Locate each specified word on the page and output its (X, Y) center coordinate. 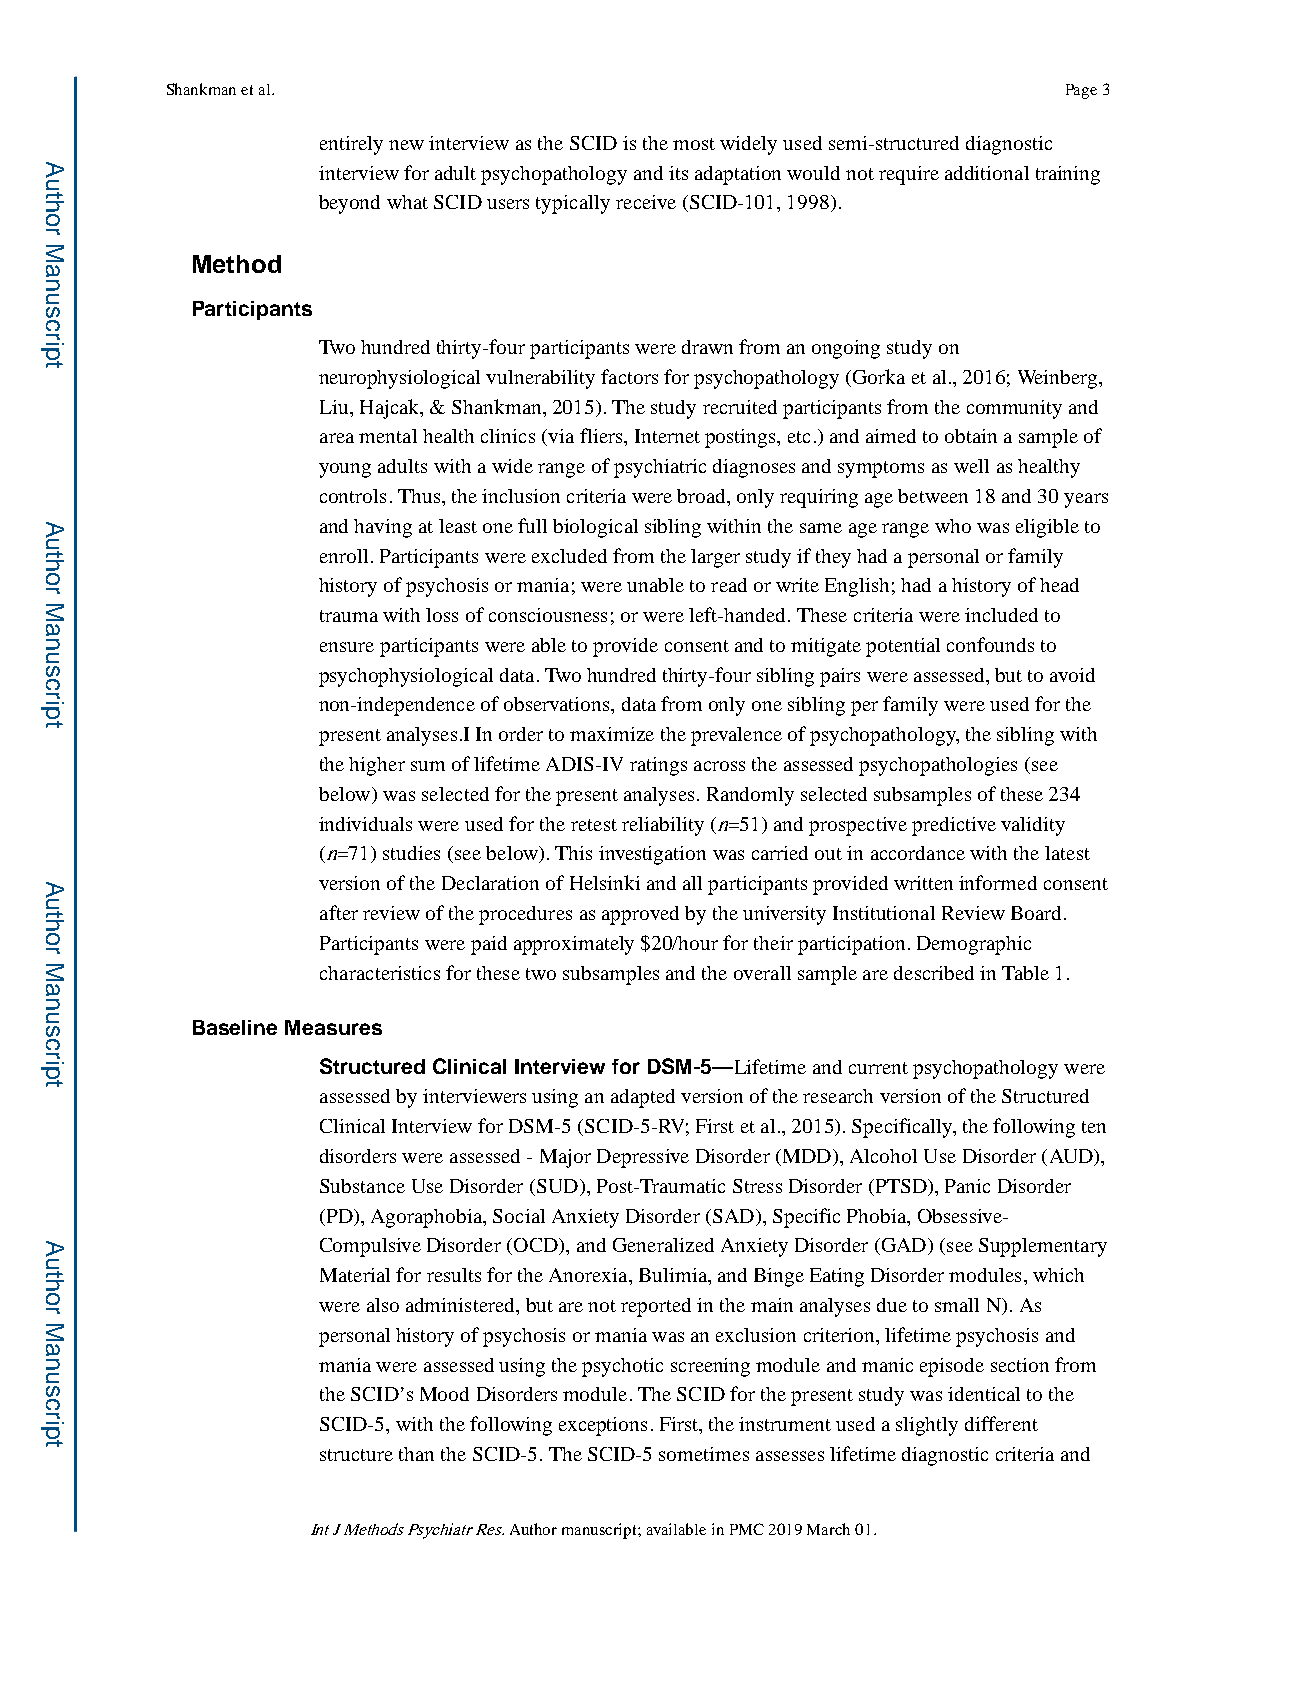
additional (987, 173)
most (694, 144)
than (416, 1454)
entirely (351, 145)
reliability (663, 826)
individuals (365, 824)
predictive (954, 826)
